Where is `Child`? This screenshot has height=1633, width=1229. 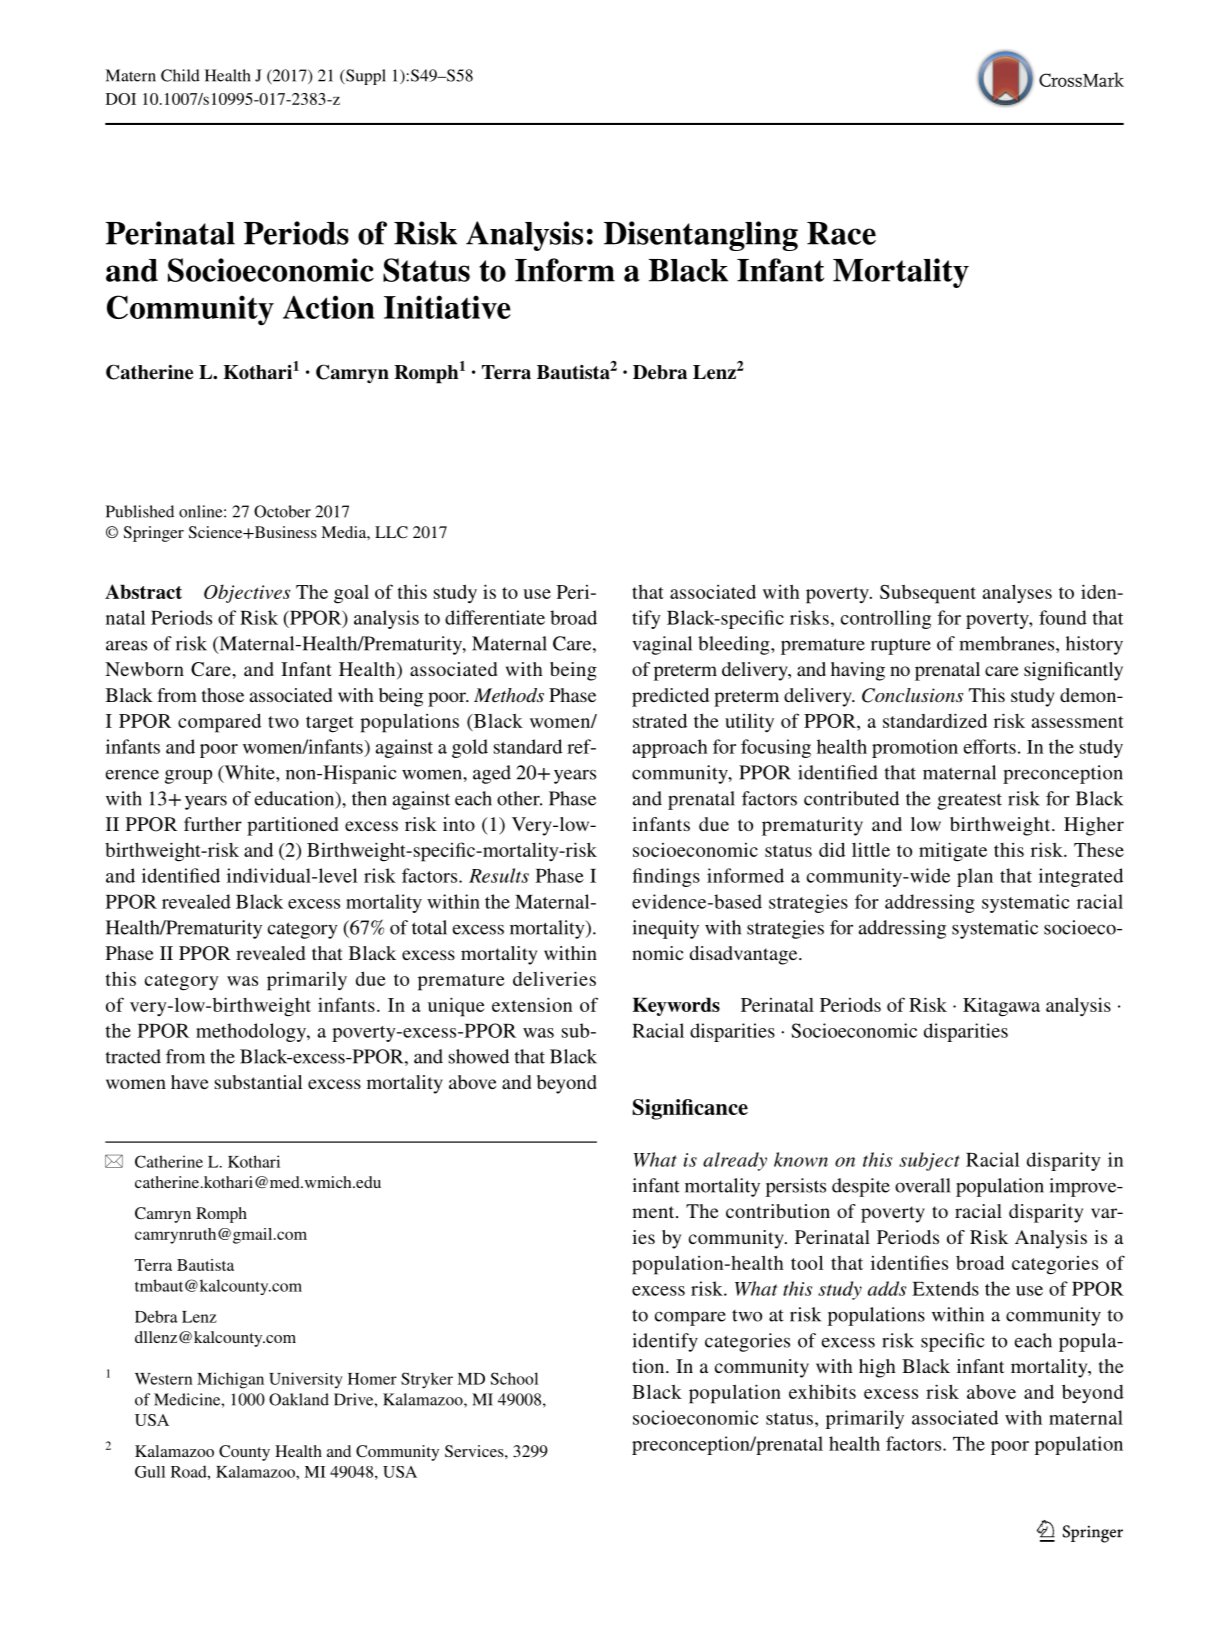 Child is located at coordinates (180, 75).
